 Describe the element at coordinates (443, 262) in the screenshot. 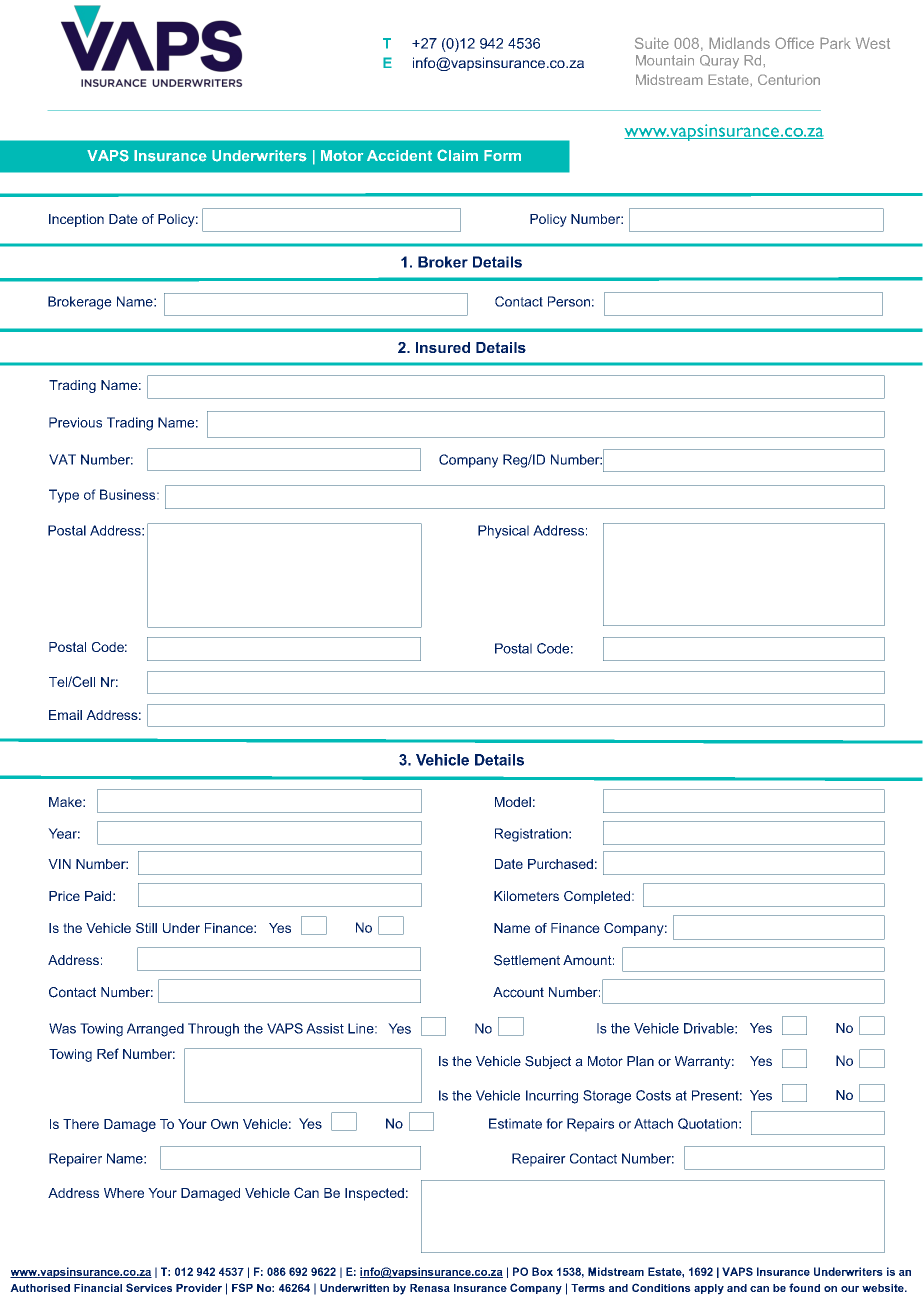

I see `Broker` at that location.
